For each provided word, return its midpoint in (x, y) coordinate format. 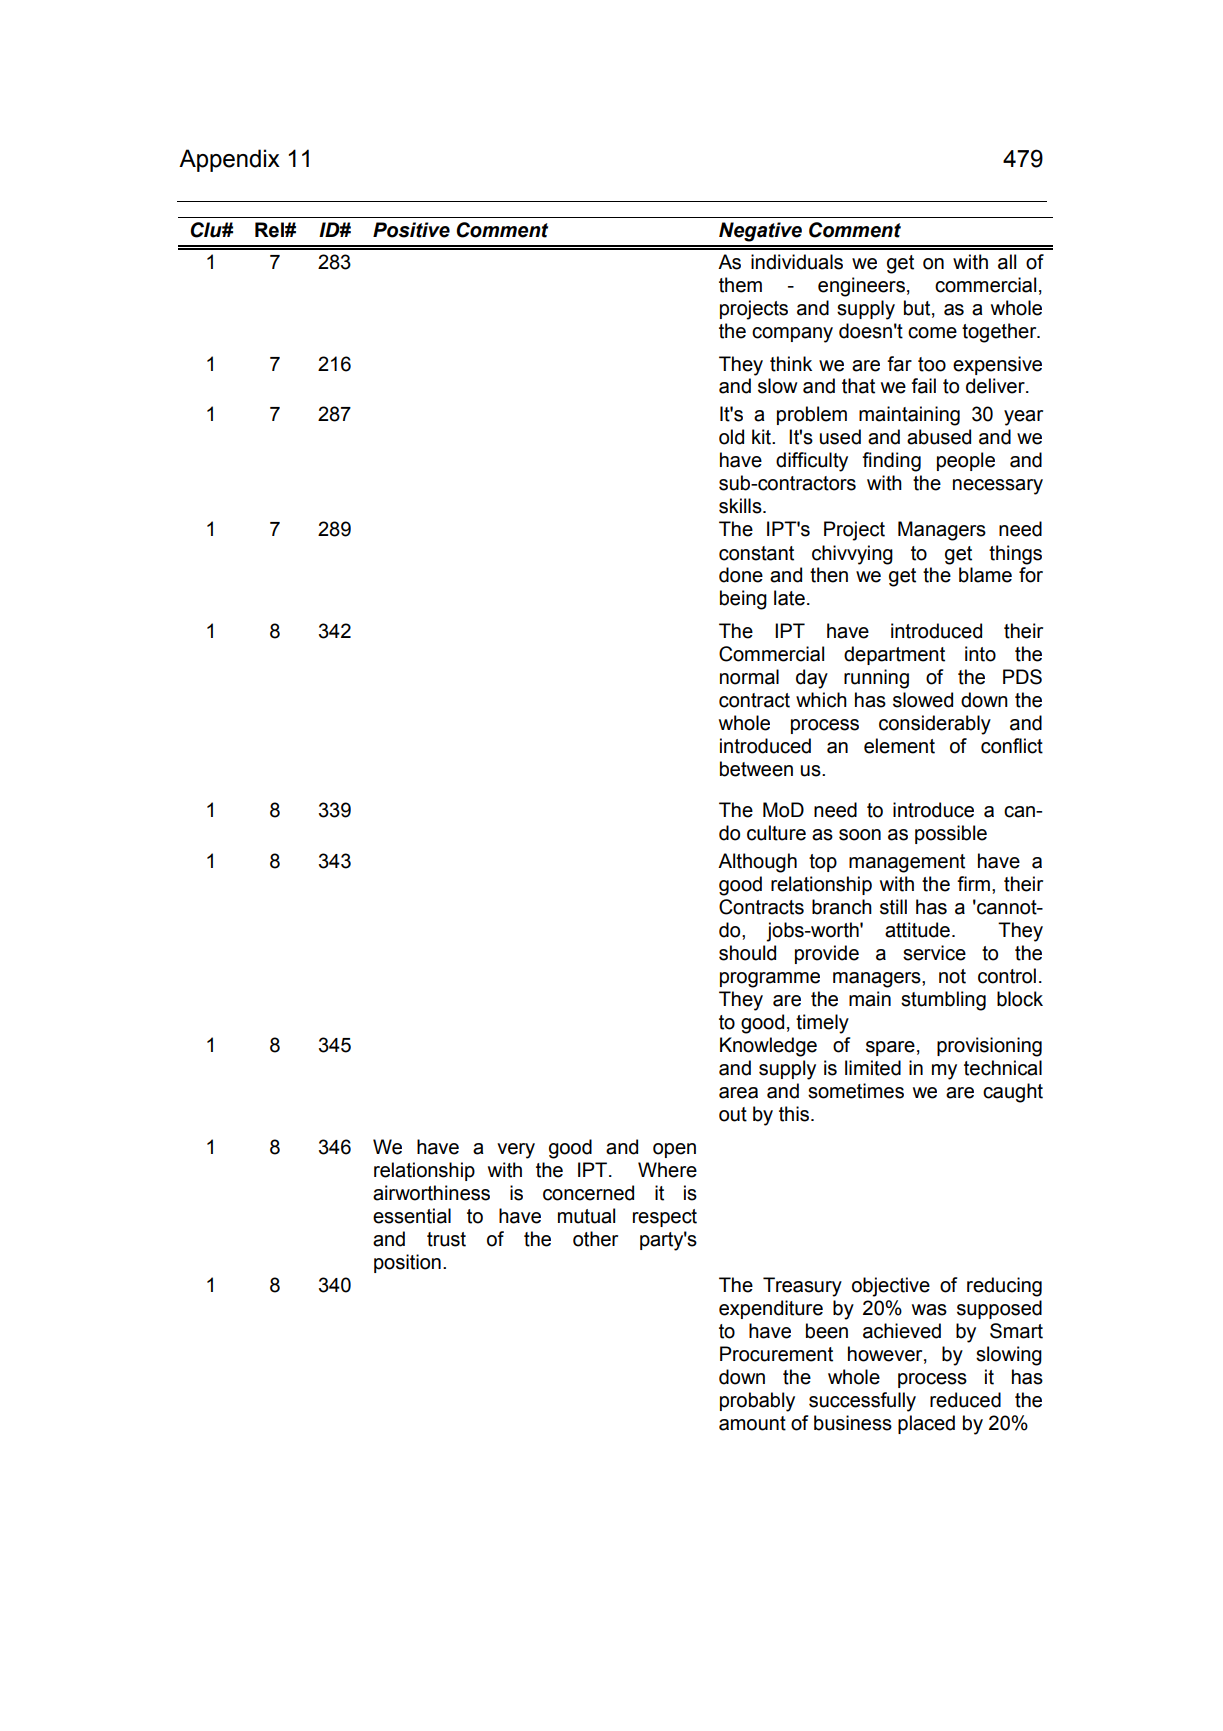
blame (985, 575)
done (741, 575)
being (743, 600)
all (1007, 262)
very (516, 1151)
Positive (411, 230)
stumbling (943, 1001)
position (407, 1263)
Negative (760, 232)
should (747, 953)
